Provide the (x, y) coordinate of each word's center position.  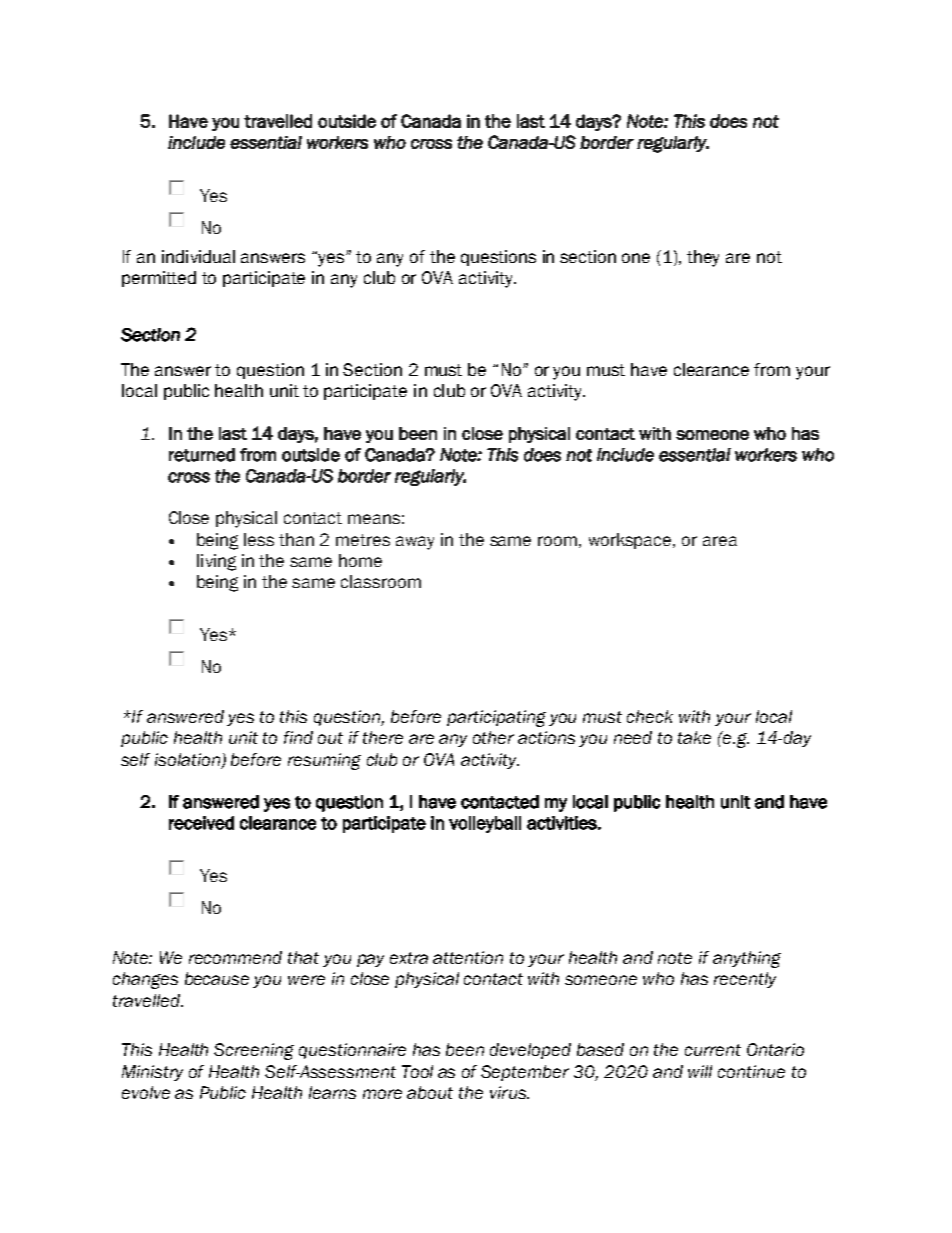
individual (198, 256)
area (720, 541)
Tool (417, 1071)
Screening (254, 1051)
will (700, 1071)
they (703, 258)
